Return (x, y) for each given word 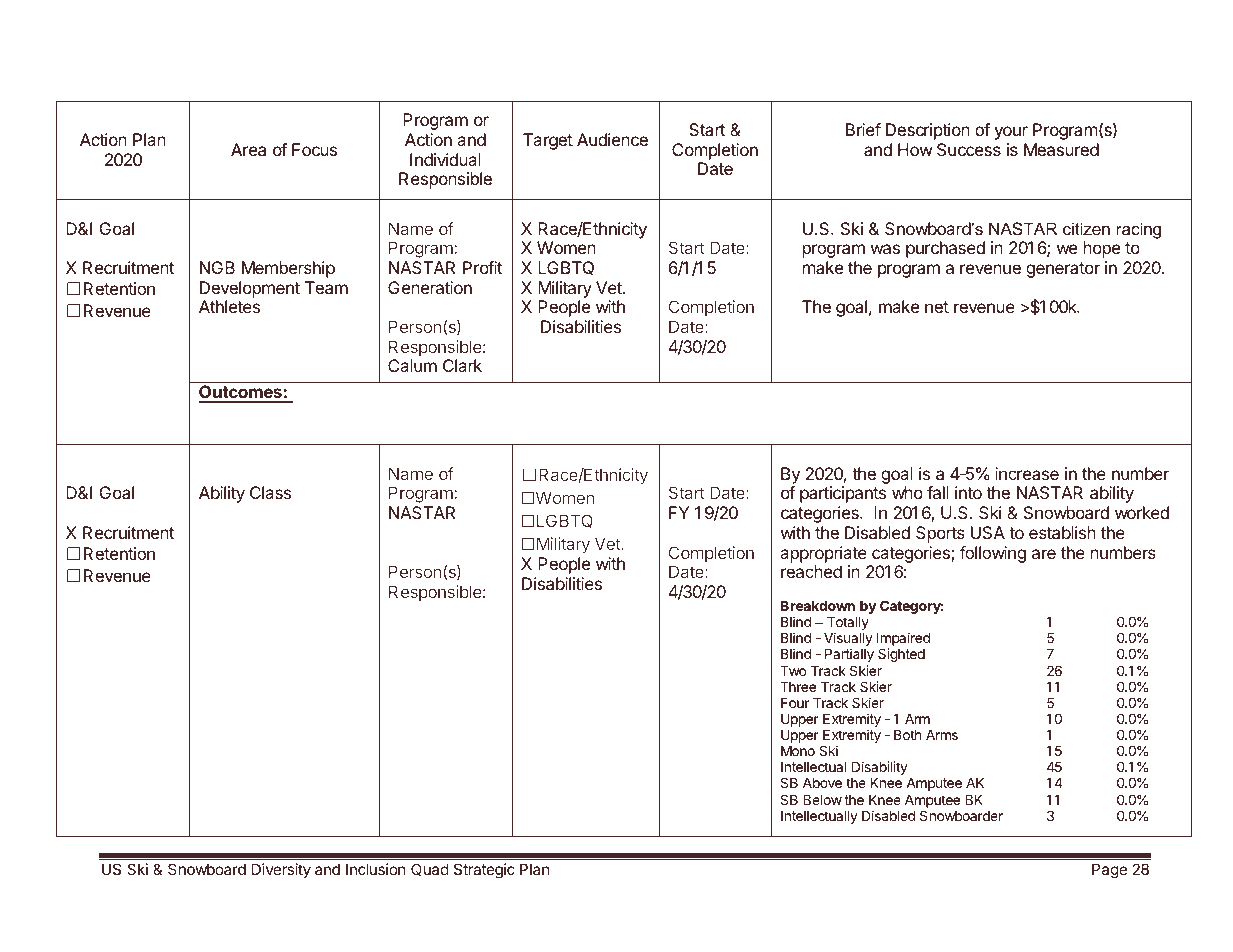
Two (793, 671)
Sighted (901, 655)
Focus (314, 149)
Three (798, 687)
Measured (1061, 149)
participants (843, 494)
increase (1027, 473)
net (937, 307)
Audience (612, 139)
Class (270, 492)
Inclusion (376, 869)
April (661, 393)
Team (326, 287)
